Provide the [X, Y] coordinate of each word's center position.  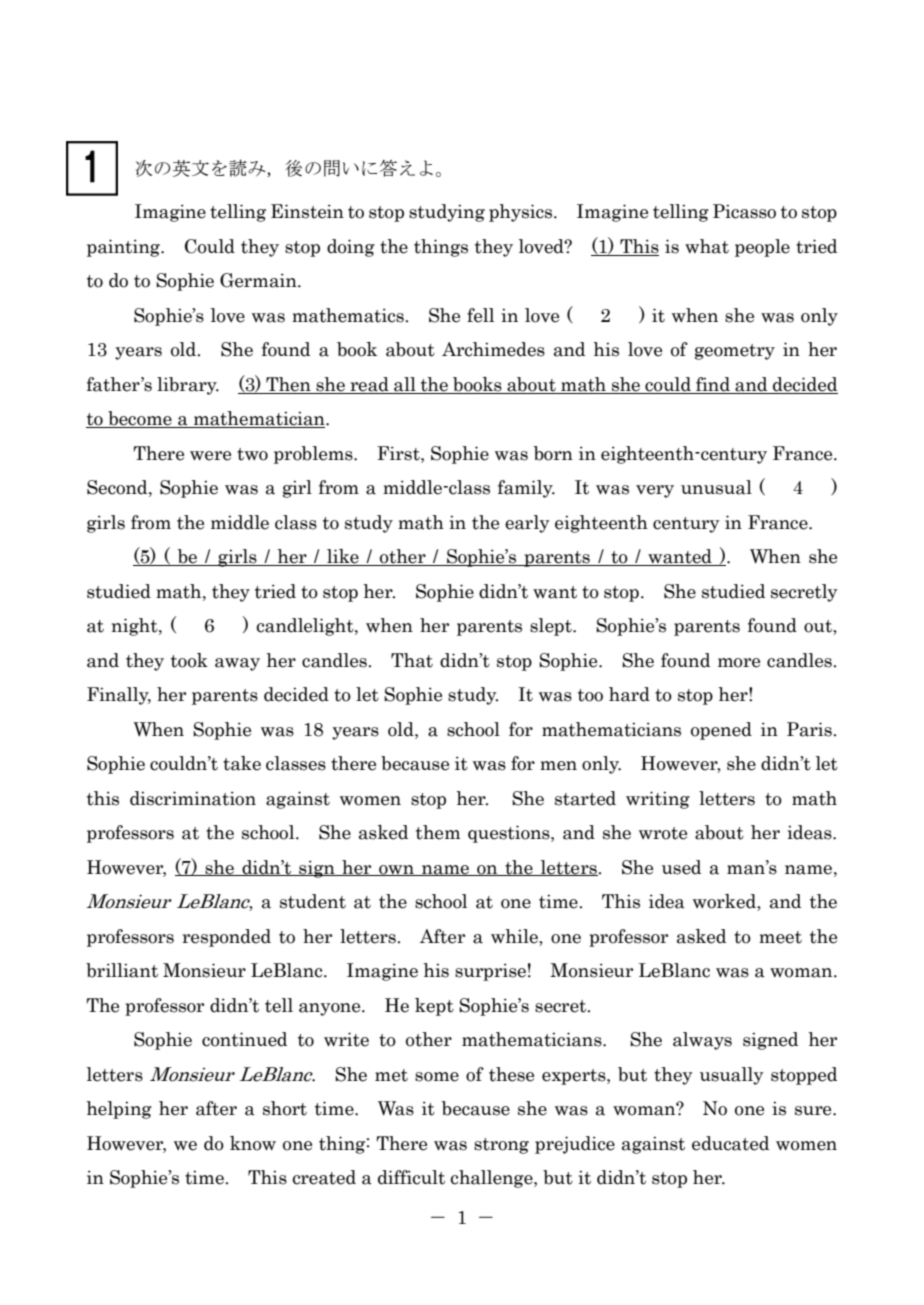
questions [510, 834]
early [527, 524]
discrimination [193, 798]
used [681, 867]
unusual [716, 487]
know [253, 1143]
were [210, 456]
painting [124, 248]
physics [522, 213]
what [707, 246]
